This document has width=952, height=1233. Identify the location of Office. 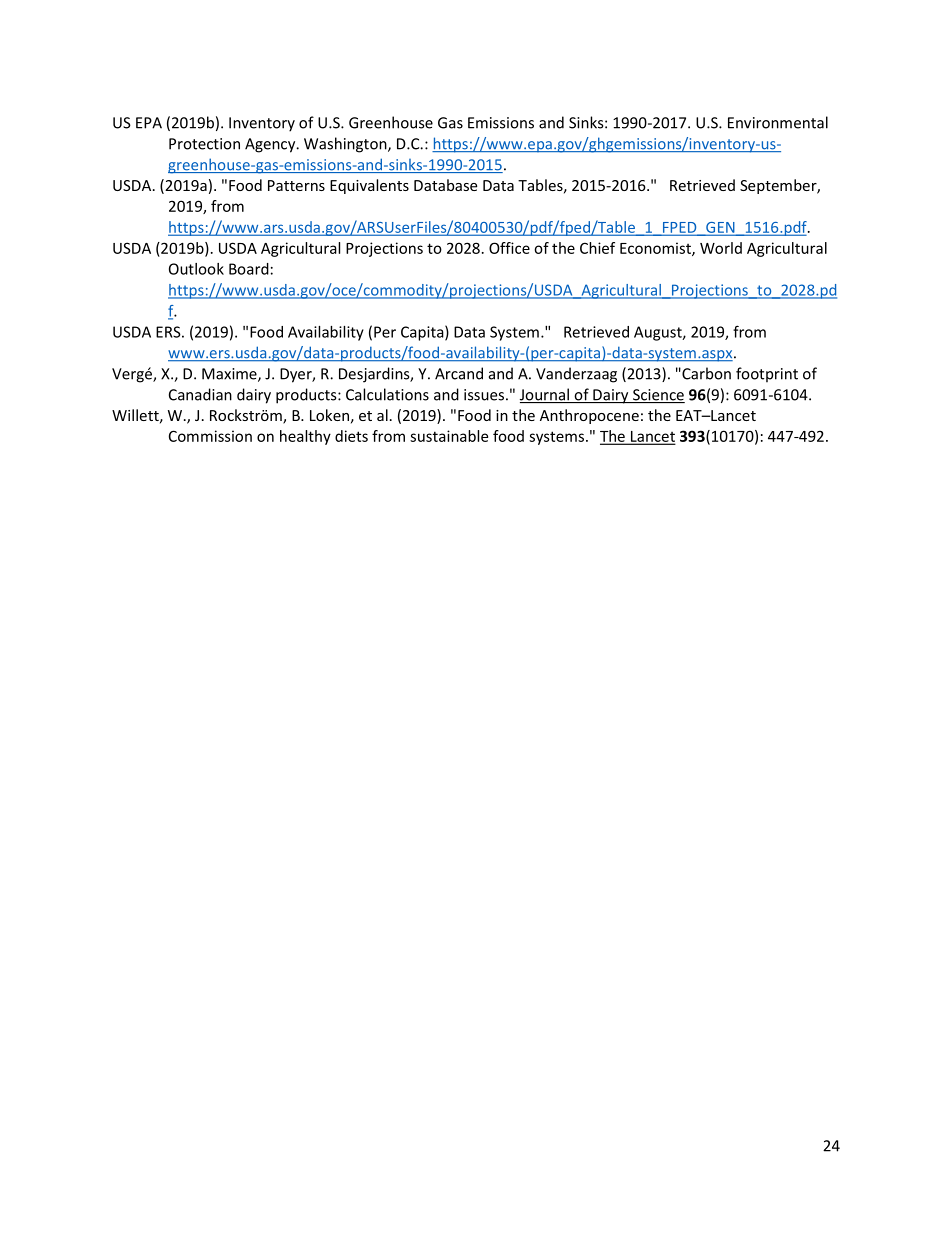
(509, 248).
